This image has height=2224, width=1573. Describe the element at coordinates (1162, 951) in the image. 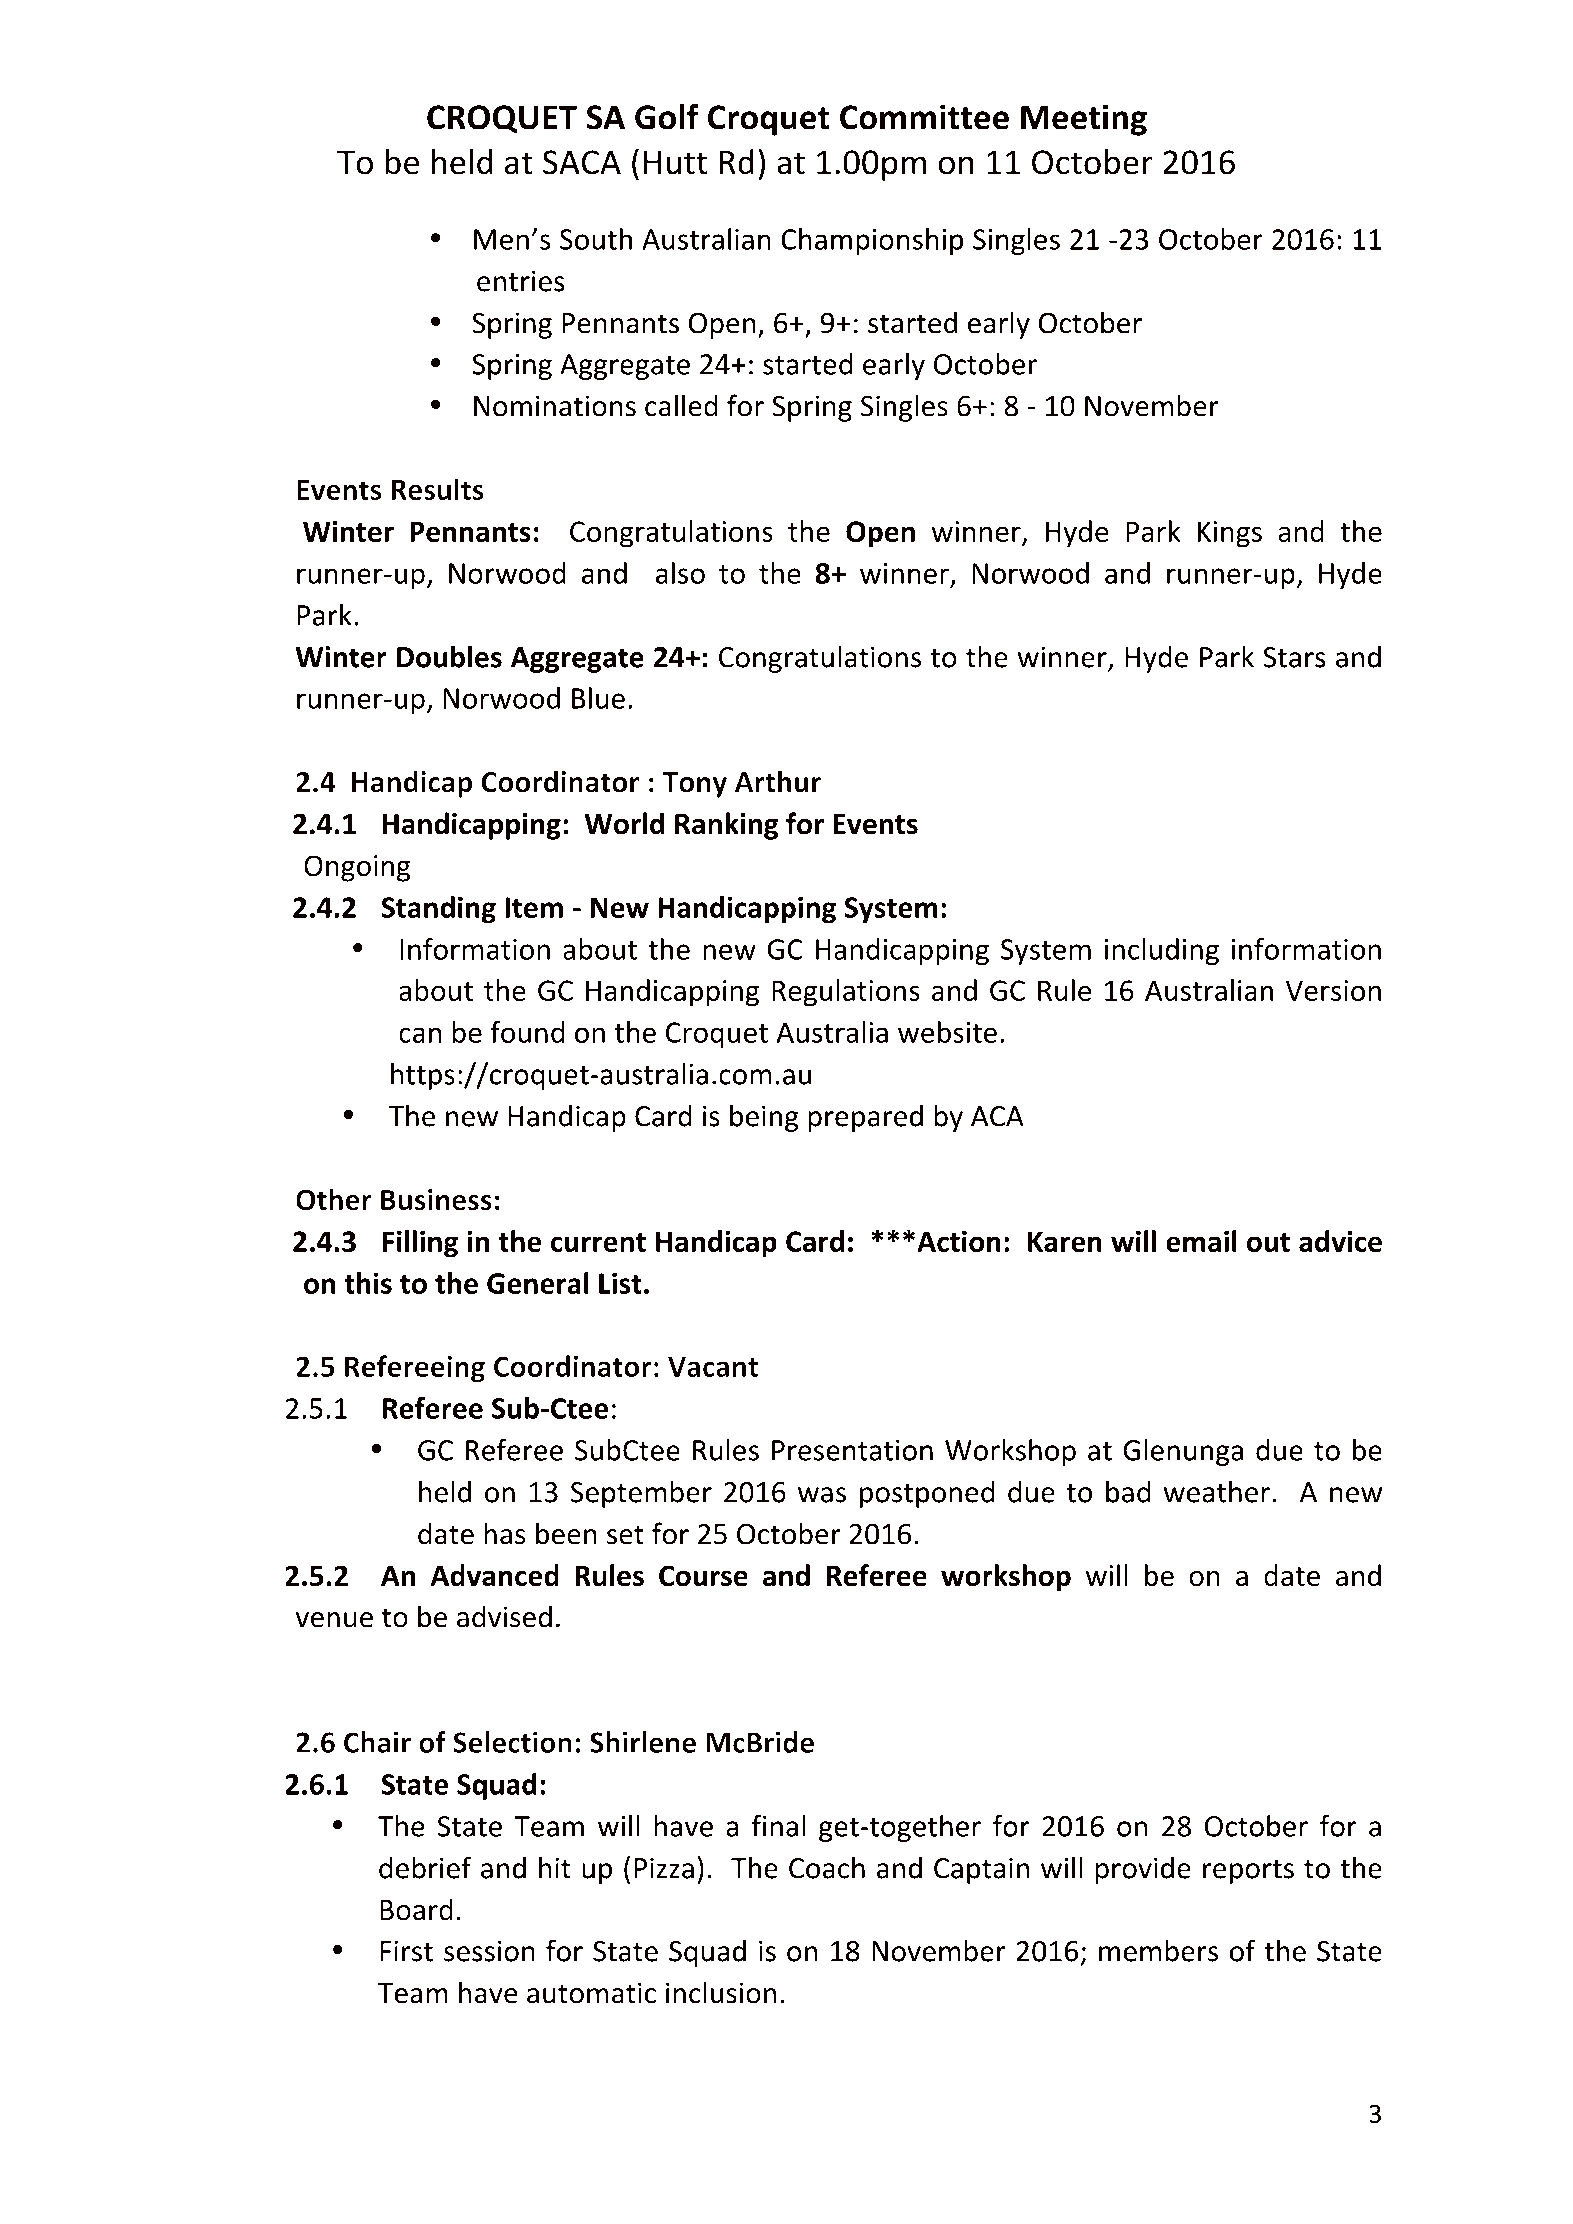

I see `including` at that location.
